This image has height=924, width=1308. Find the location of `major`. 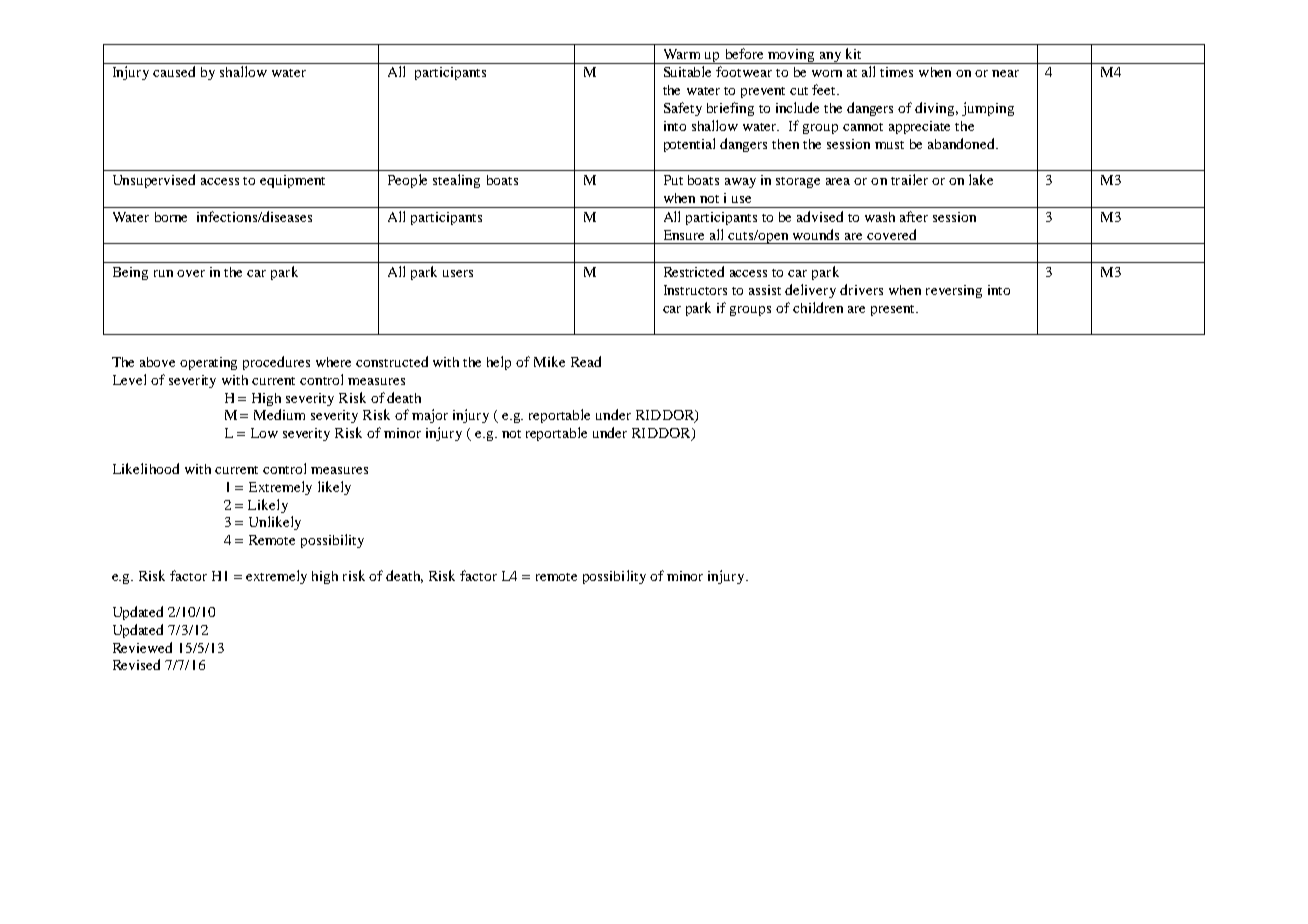

major is located at coordinates (430, 416).
